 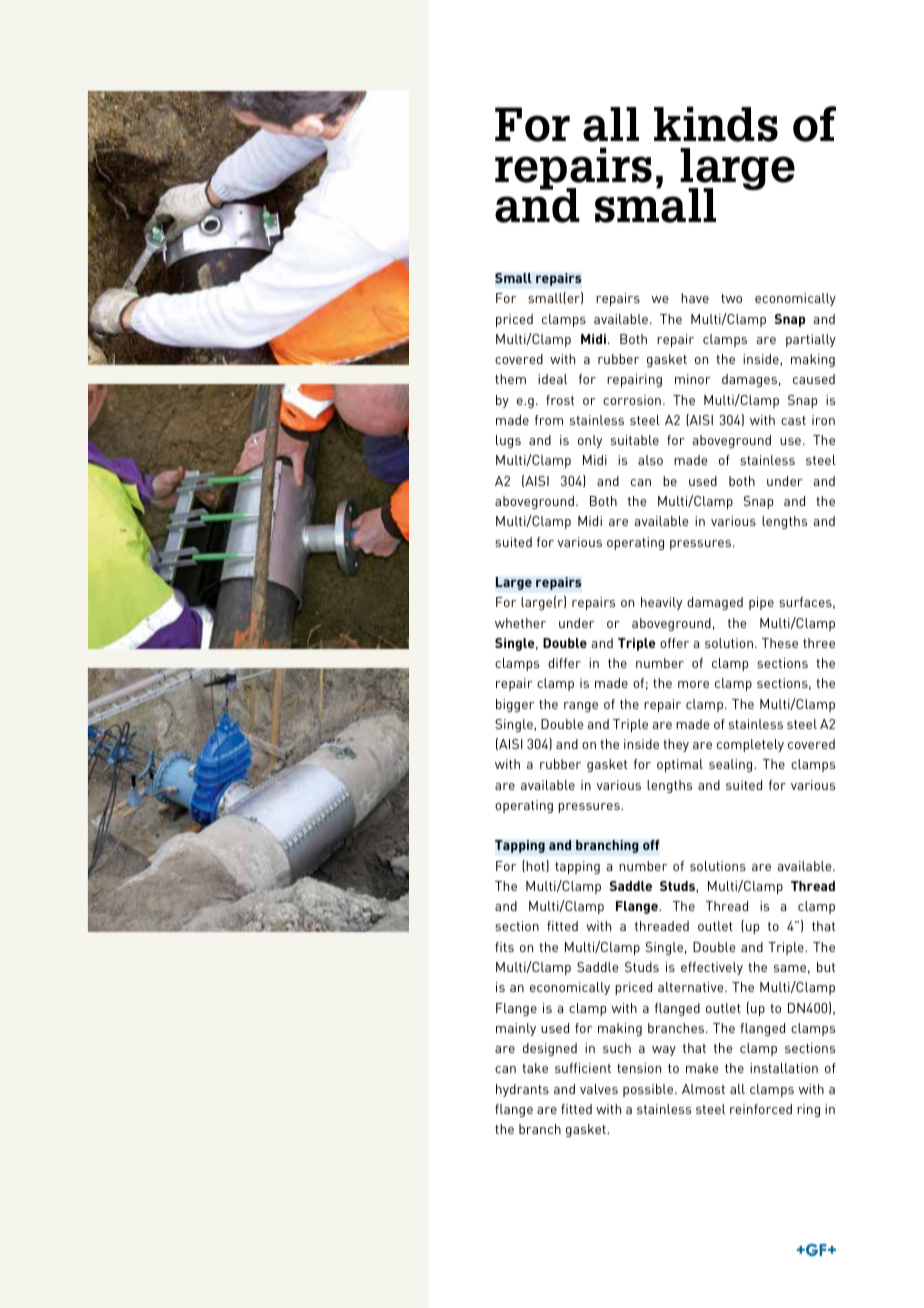 What do you see at coordinates (552, 379) in the screenshot?
I see `ideal` at bounding box center [552, 379].
